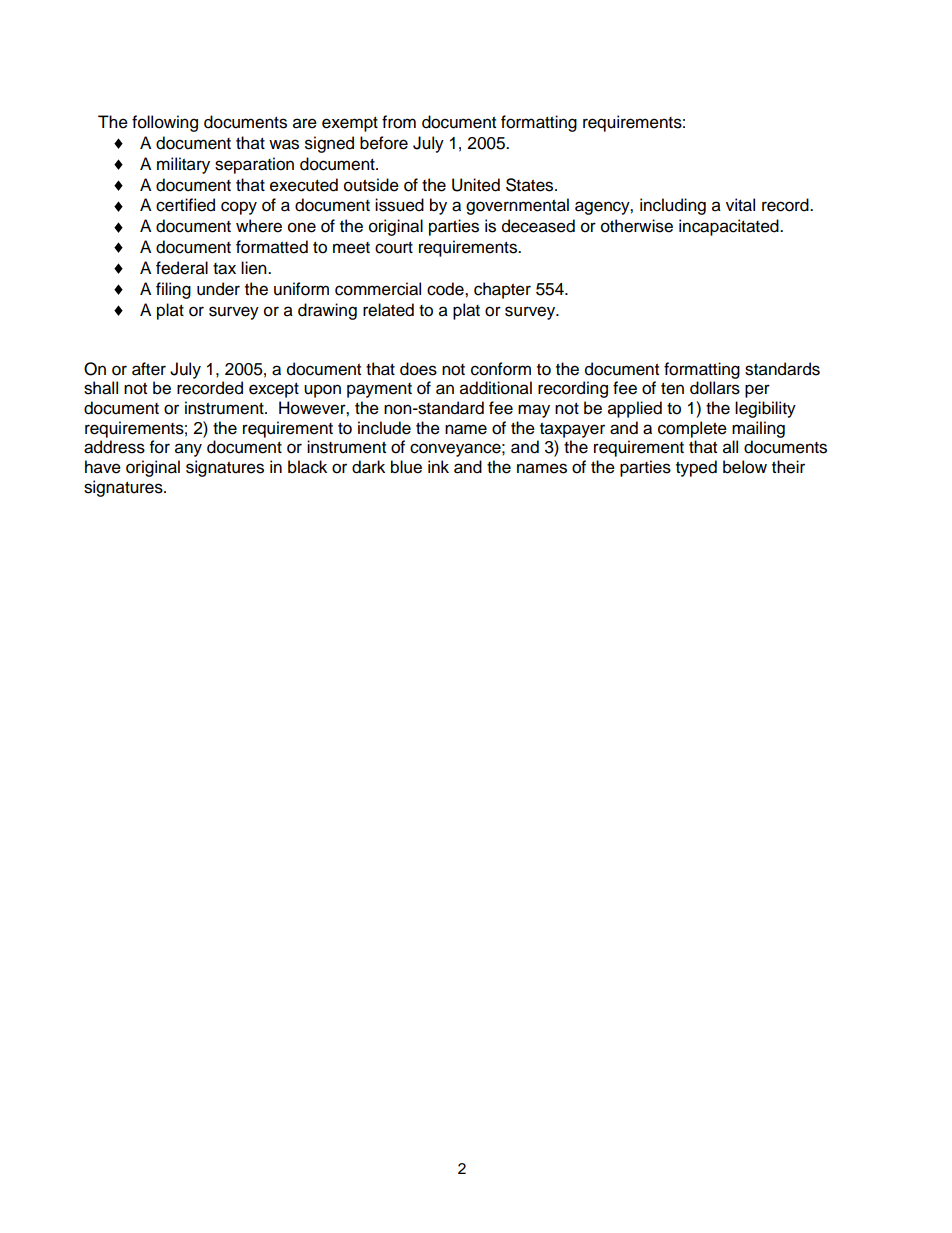  I want to click on related, so click(388, 310).
